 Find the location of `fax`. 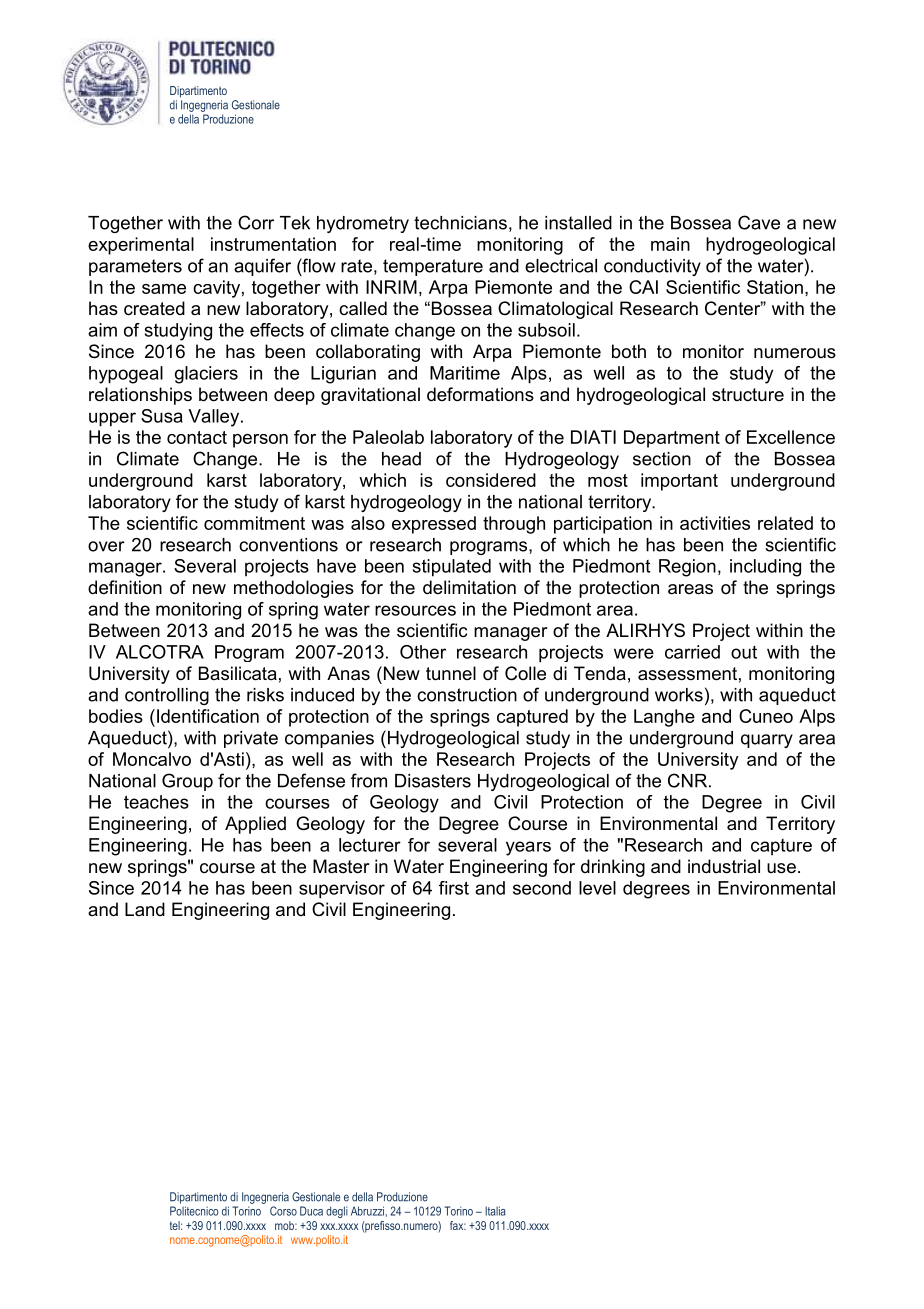

fax is located at coordinates (458, 1225).
